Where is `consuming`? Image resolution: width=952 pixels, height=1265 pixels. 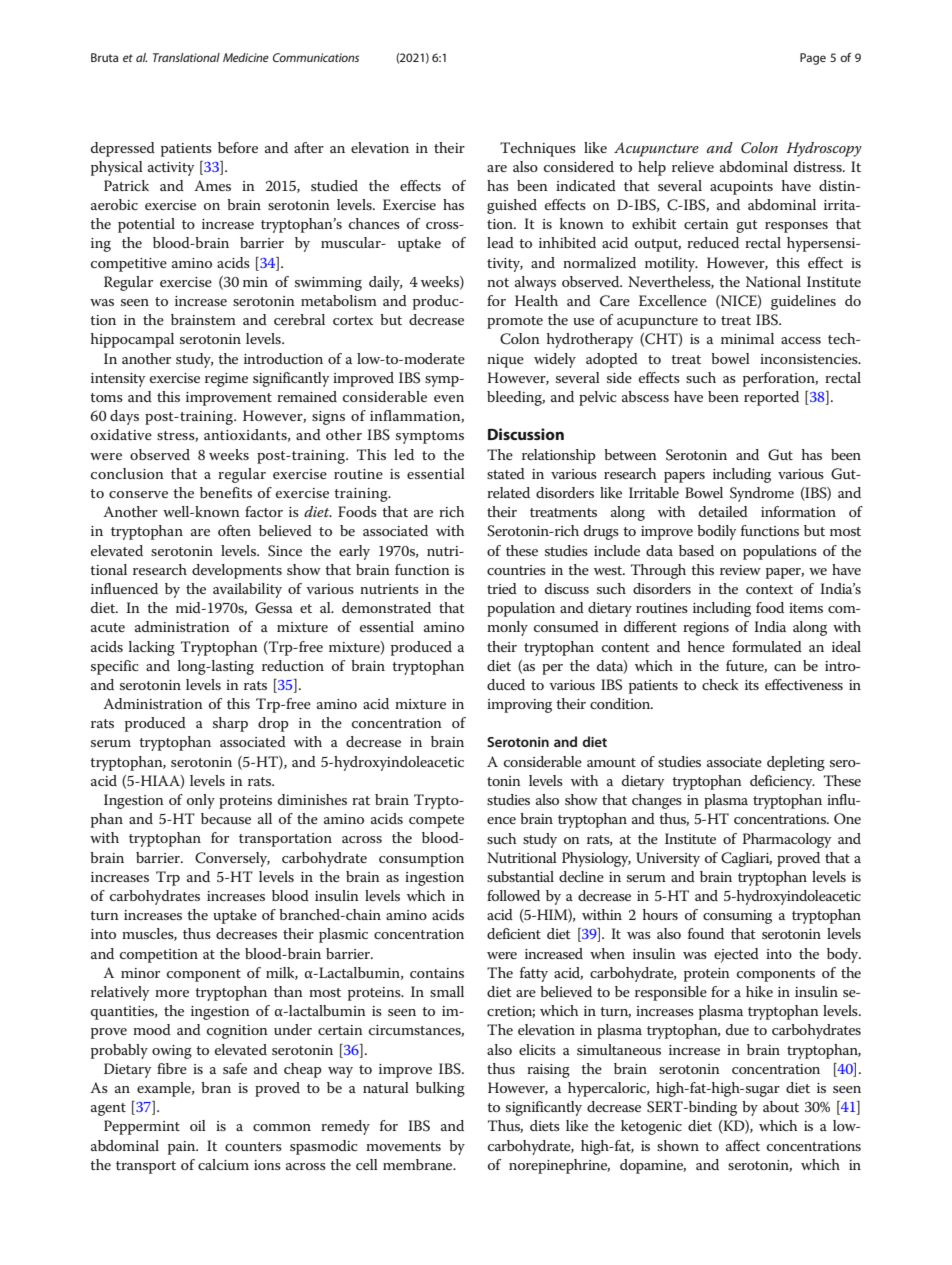
consuming is located at coordinates (737, 917).
